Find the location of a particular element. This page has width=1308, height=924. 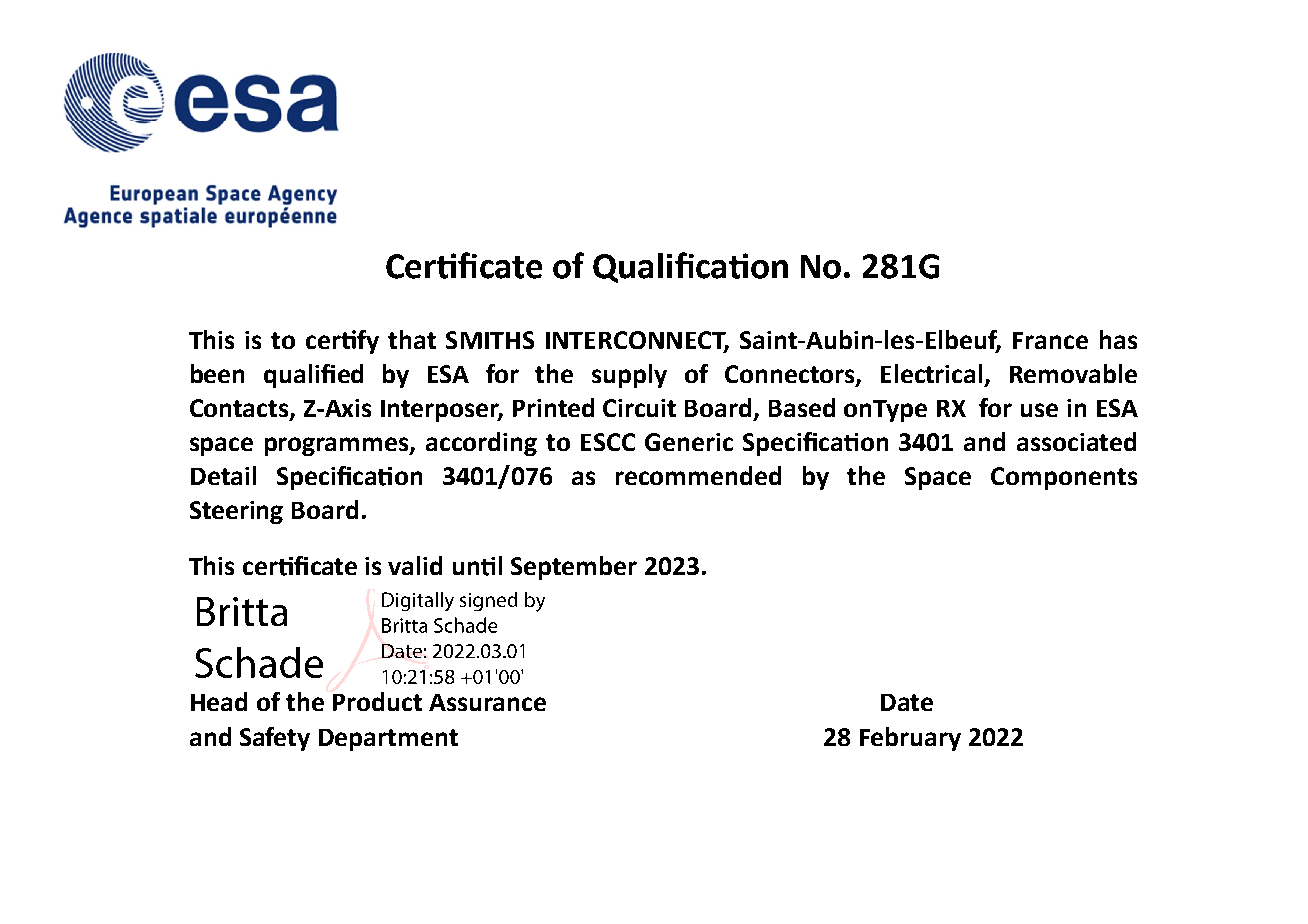

Components is located at coordinates (1064, 478).
